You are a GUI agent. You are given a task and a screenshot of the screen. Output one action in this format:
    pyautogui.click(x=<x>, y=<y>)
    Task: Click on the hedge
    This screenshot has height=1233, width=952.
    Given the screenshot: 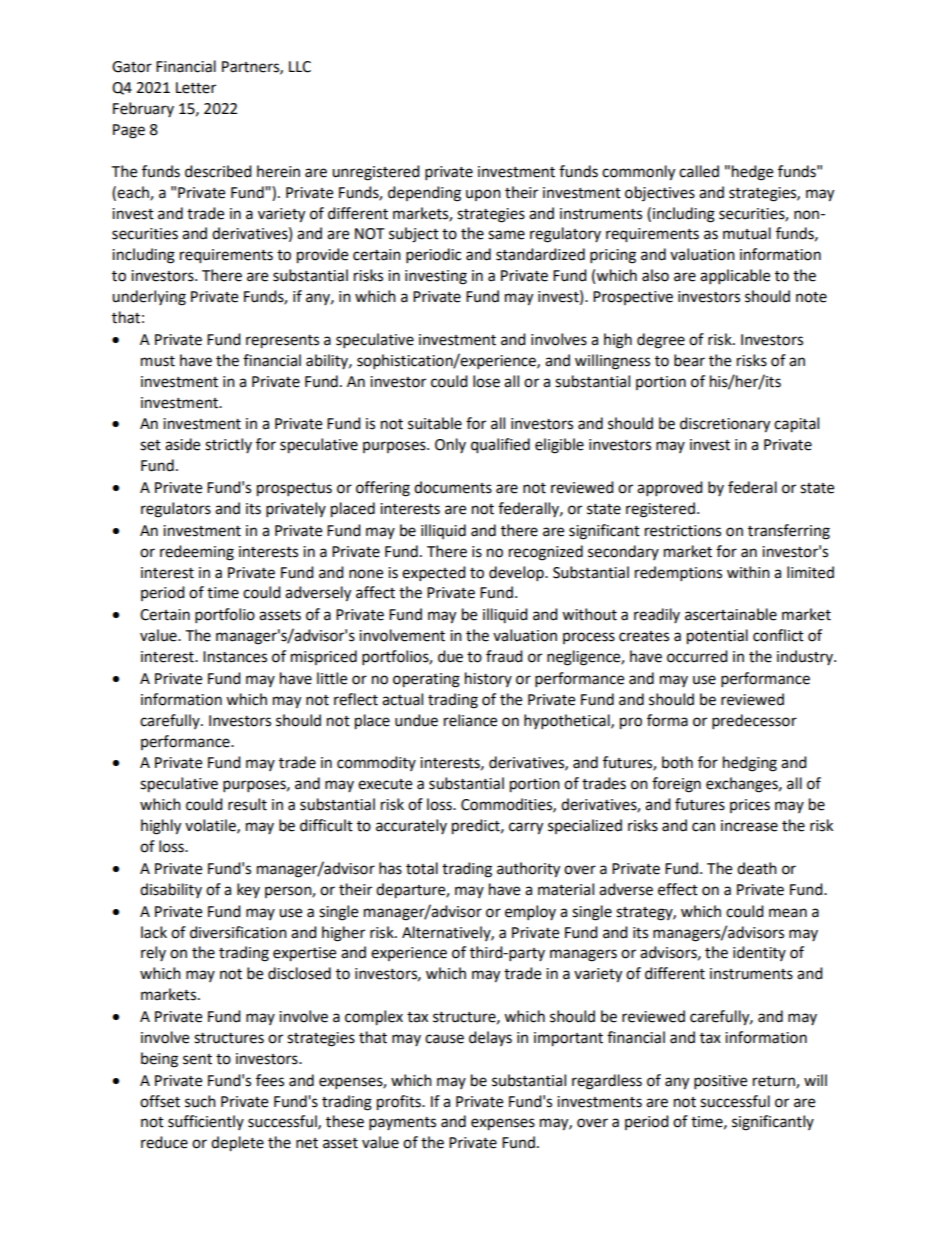 What is the action you would take?
    pyautogui.click(x=752, y=173)
